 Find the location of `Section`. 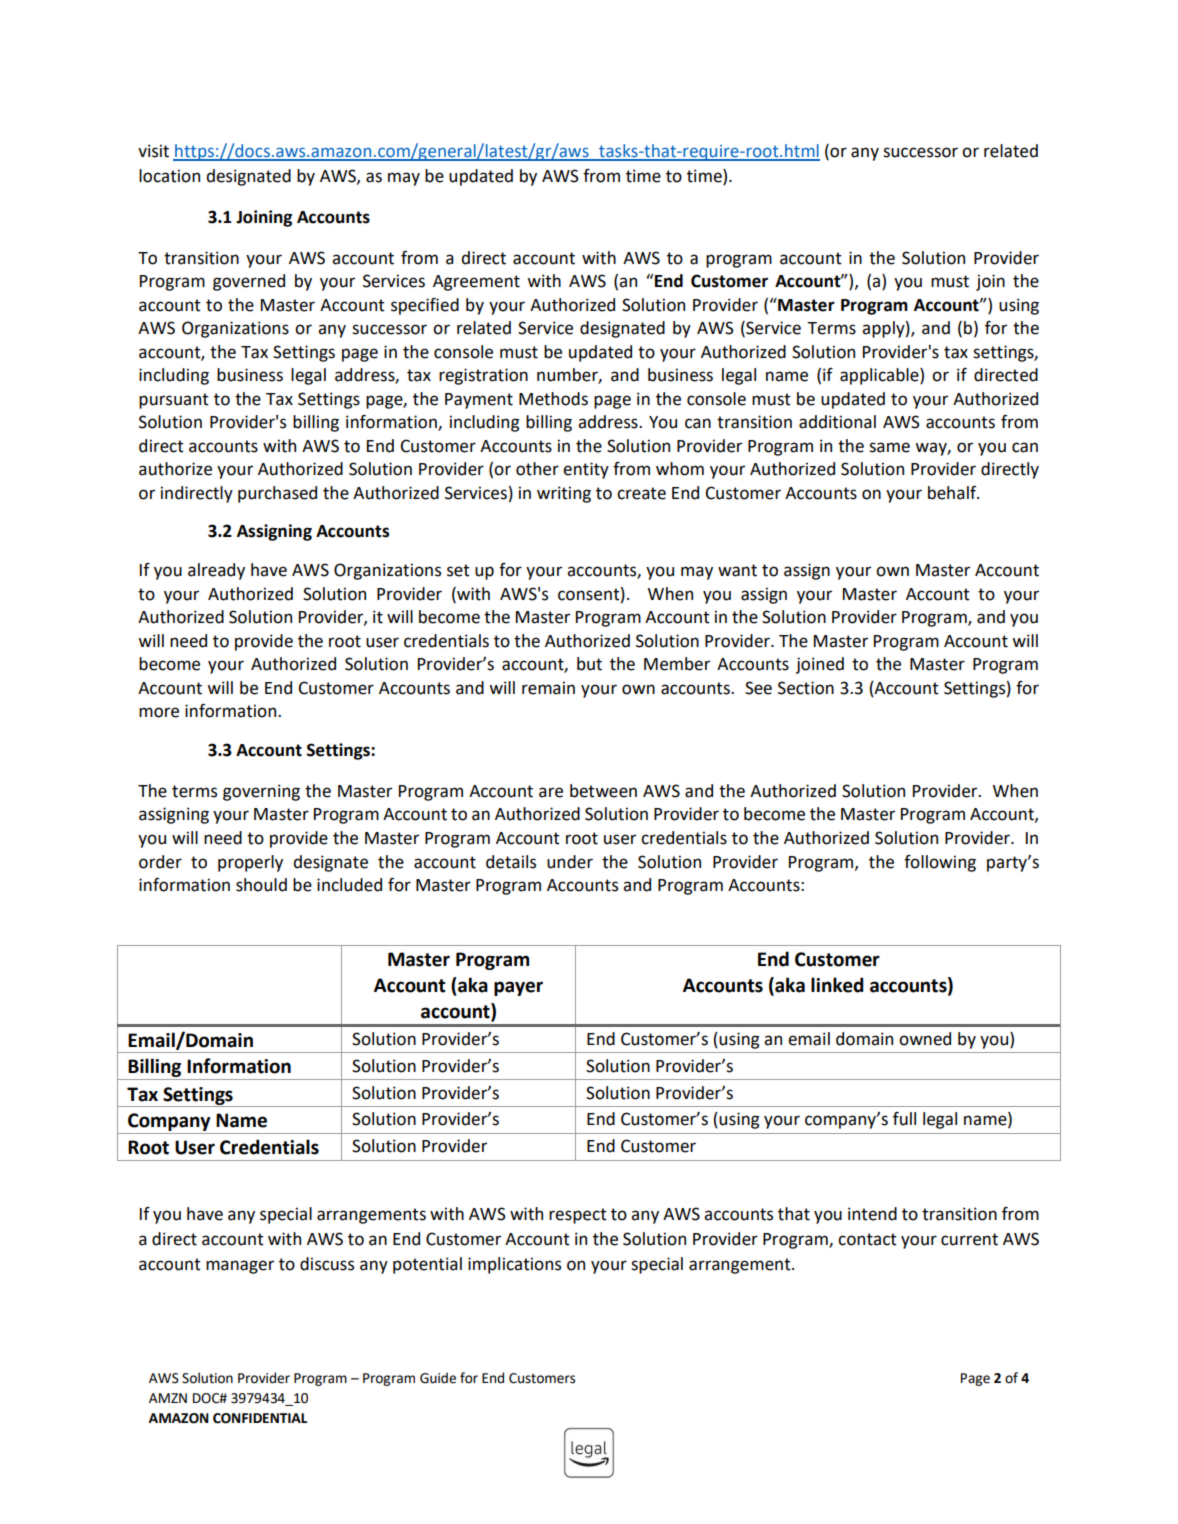

Section is located at coordinates (806, 688).
